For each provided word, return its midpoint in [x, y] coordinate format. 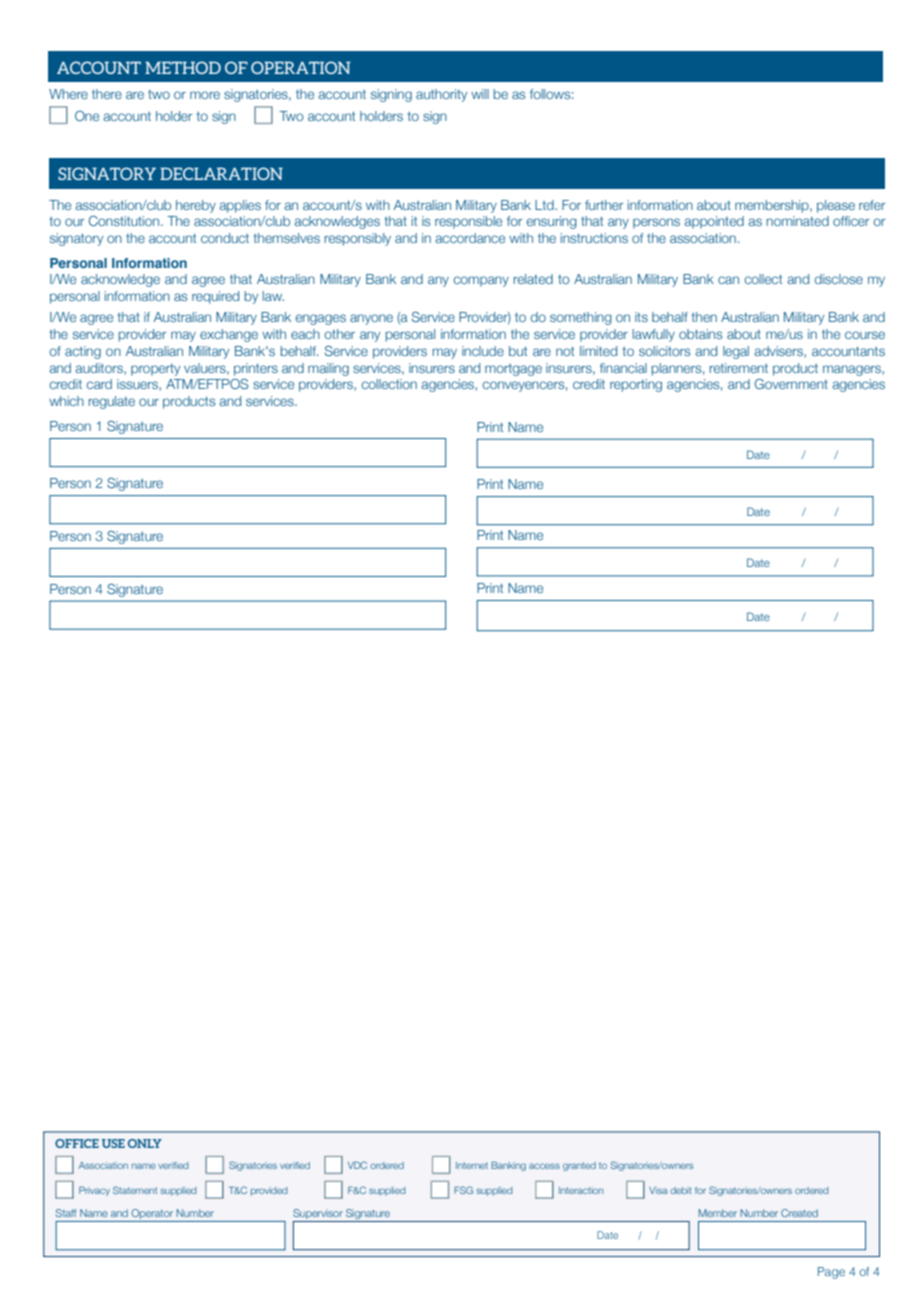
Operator [152, 1215]
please [836, 206]
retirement [739, 368]
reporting [636, 385]
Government [791, 384]
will [480, 94]
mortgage [513, 370]
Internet [472, 1165]
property [155, 370]
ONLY [145, 1143]
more [205, 95]
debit [681, 1190]
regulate [112, 402]
